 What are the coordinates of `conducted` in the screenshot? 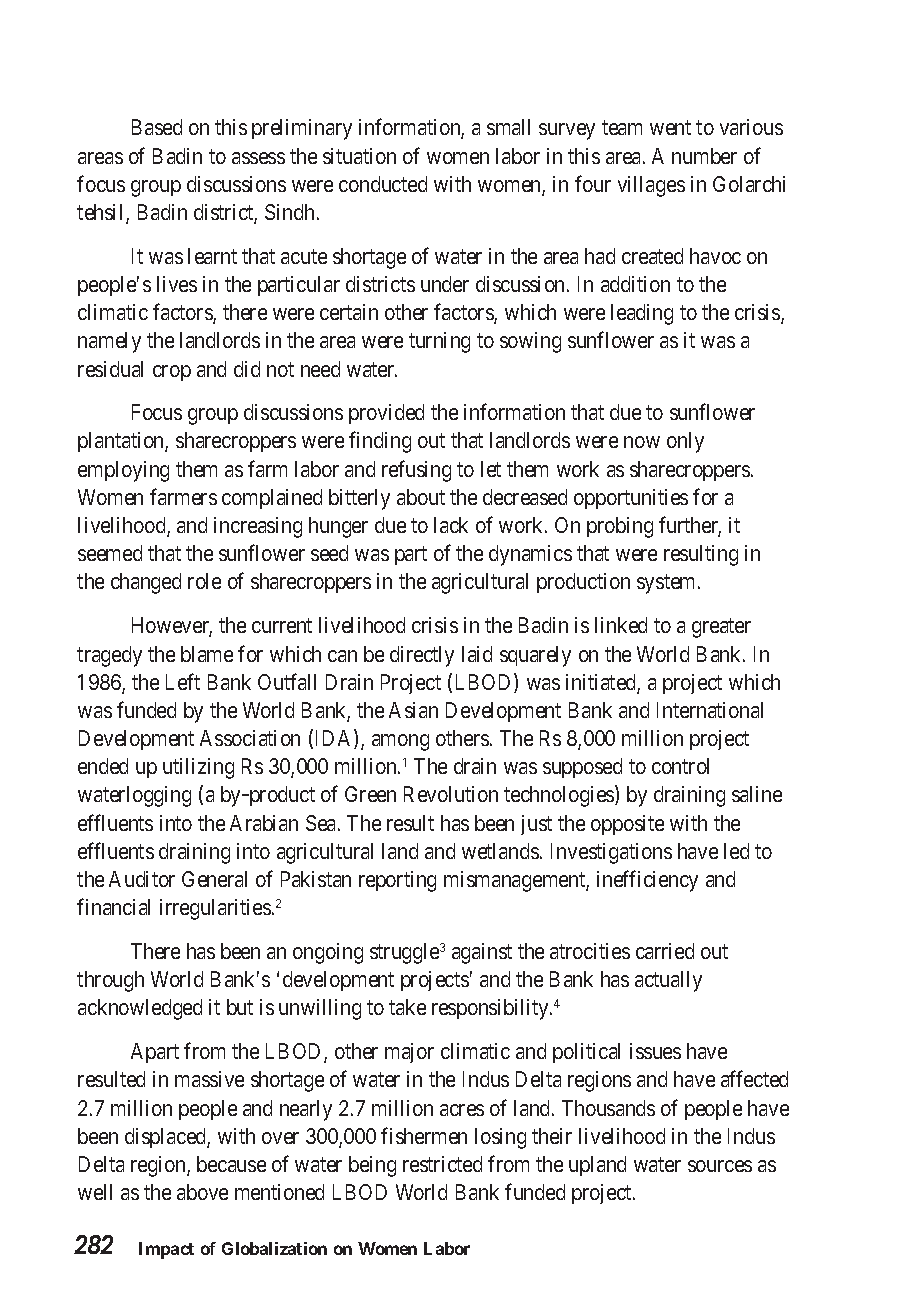 It's located at (383, 184).
